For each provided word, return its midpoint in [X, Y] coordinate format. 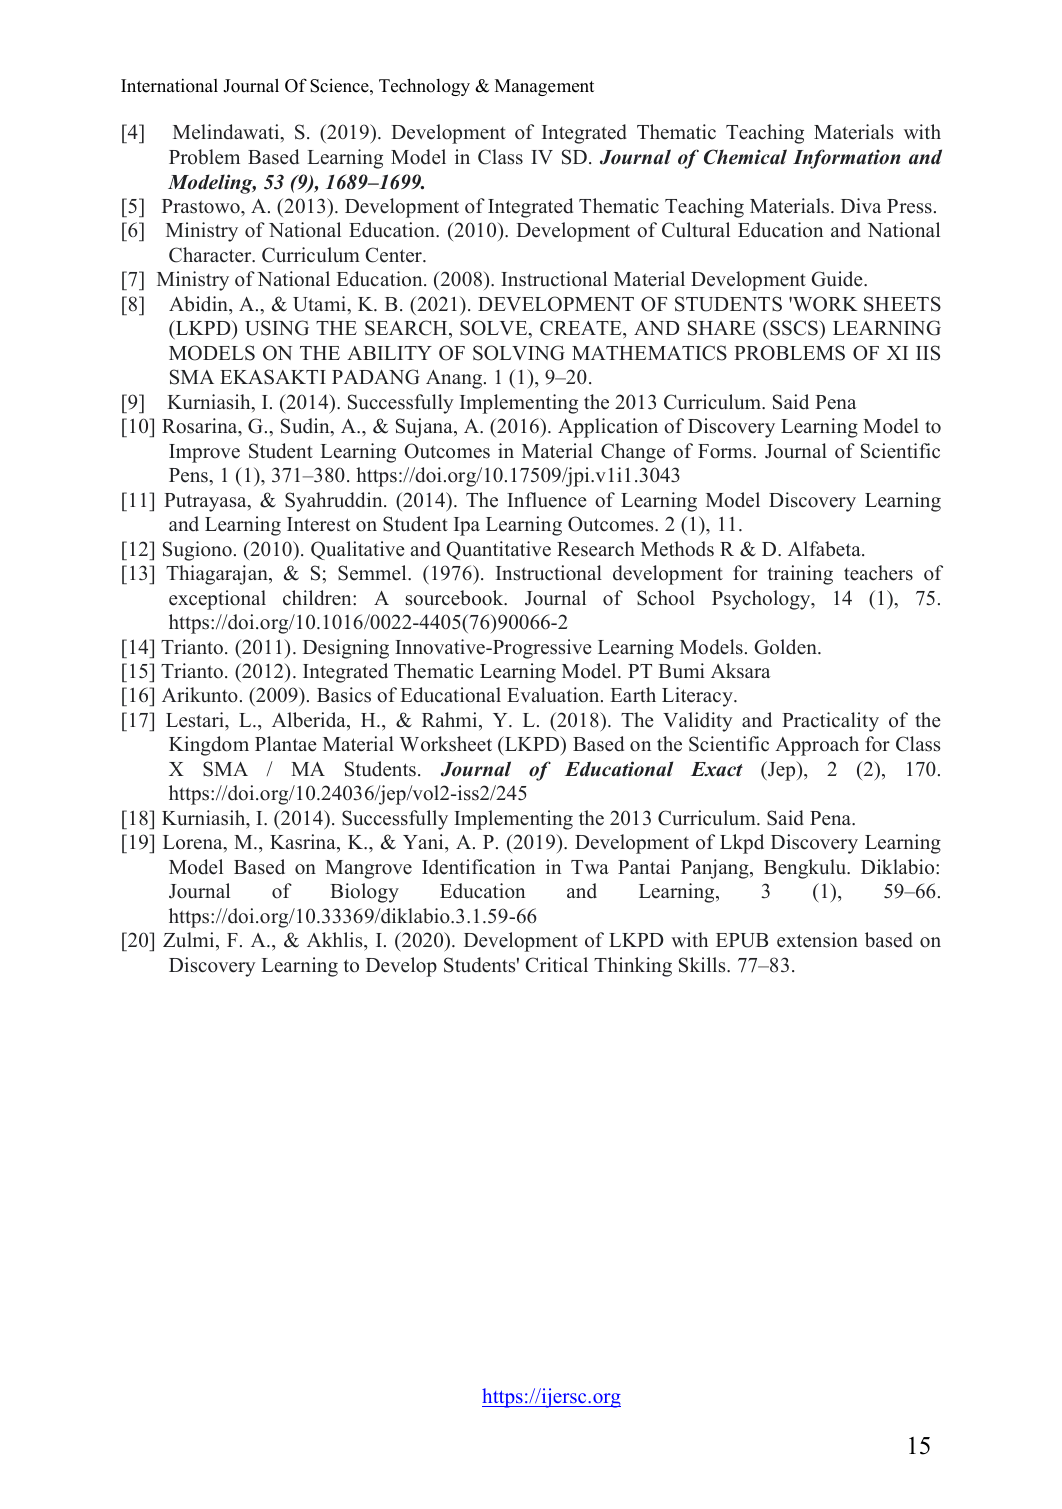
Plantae [286, 744]
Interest [318, 524]
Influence [547, 500]
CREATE [582, 328]
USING [277, 328]
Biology [364, 893]
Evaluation [554, 695]
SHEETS [902, 304]
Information [846, 159]
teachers [878, 573]
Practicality [830, 722]
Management [544, 87]
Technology [424, 87]
